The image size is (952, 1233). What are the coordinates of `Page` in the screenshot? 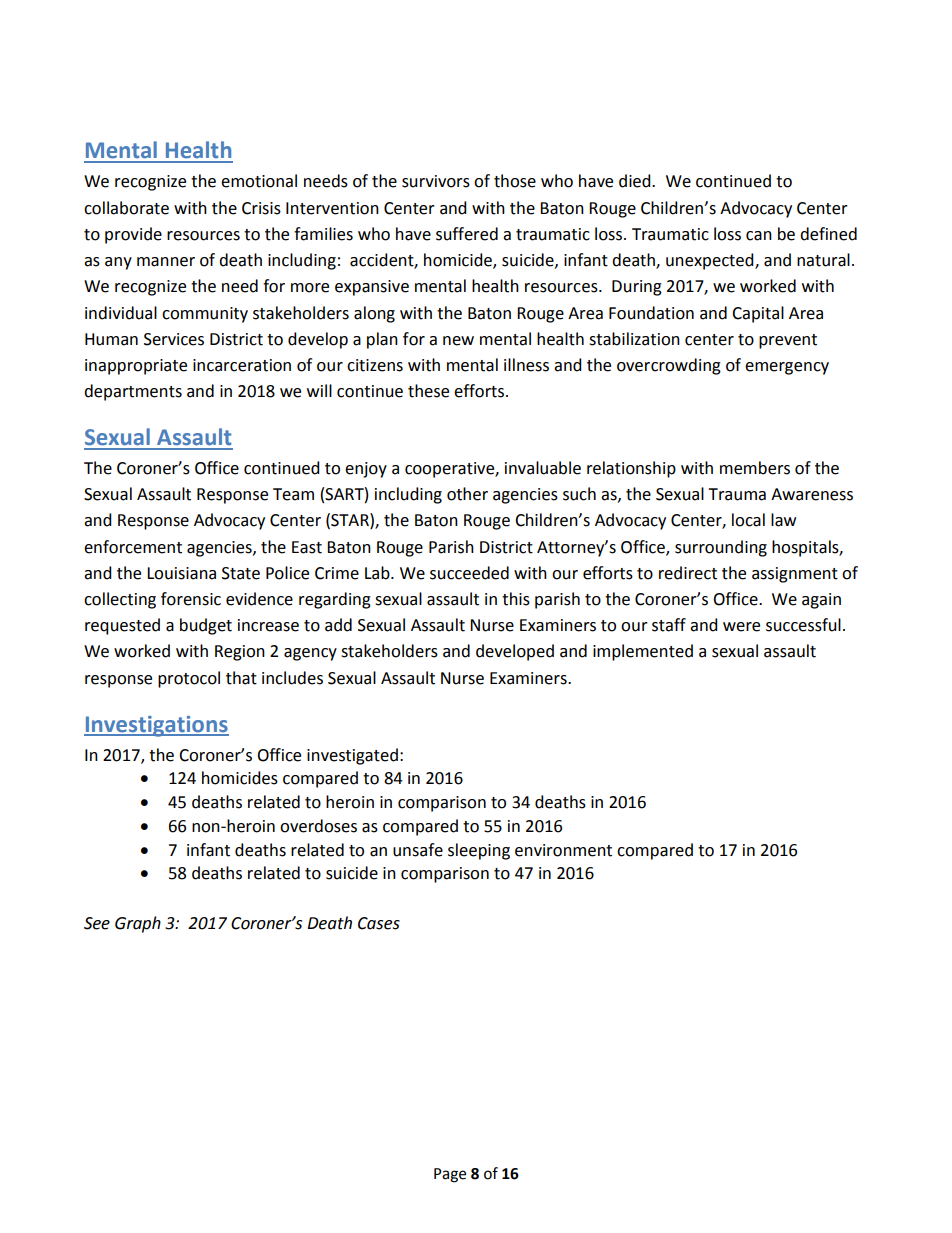 It's located at (450, 1175).
